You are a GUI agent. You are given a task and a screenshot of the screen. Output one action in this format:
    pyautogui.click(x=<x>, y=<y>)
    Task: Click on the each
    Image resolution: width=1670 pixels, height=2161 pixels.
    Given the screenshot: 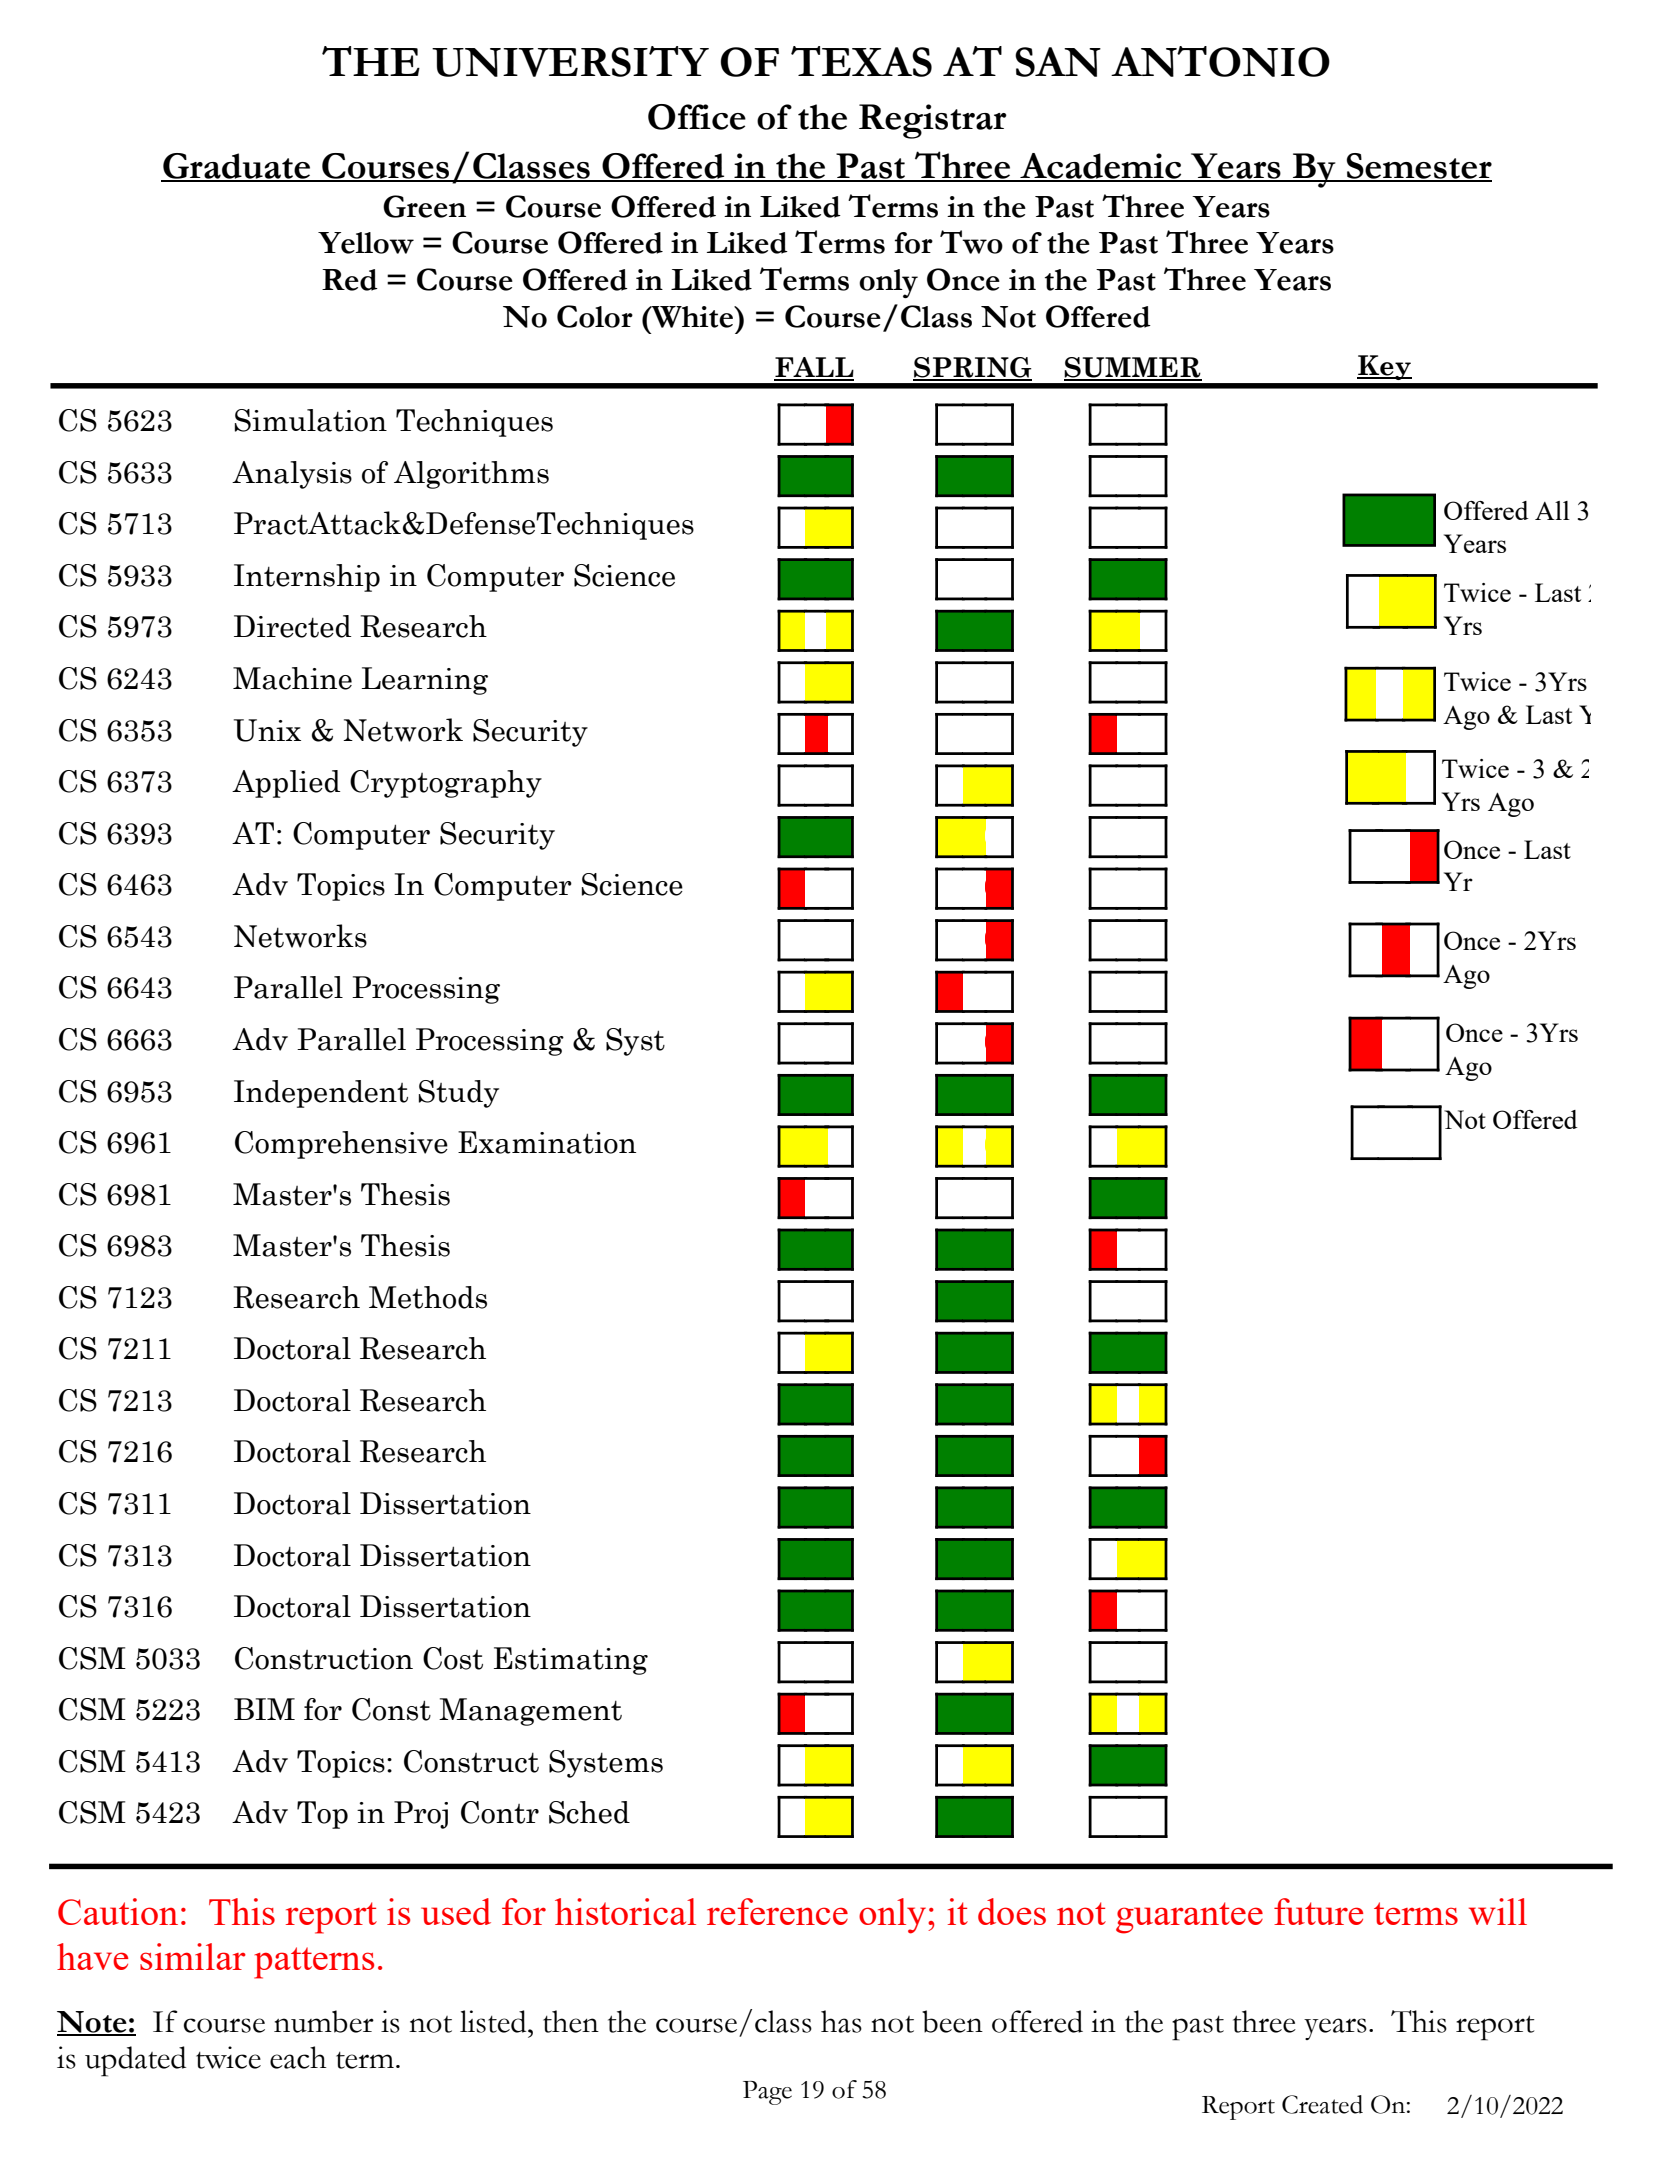 What is the action you would take?
    pyautogui.click(x=298, y=2057)
